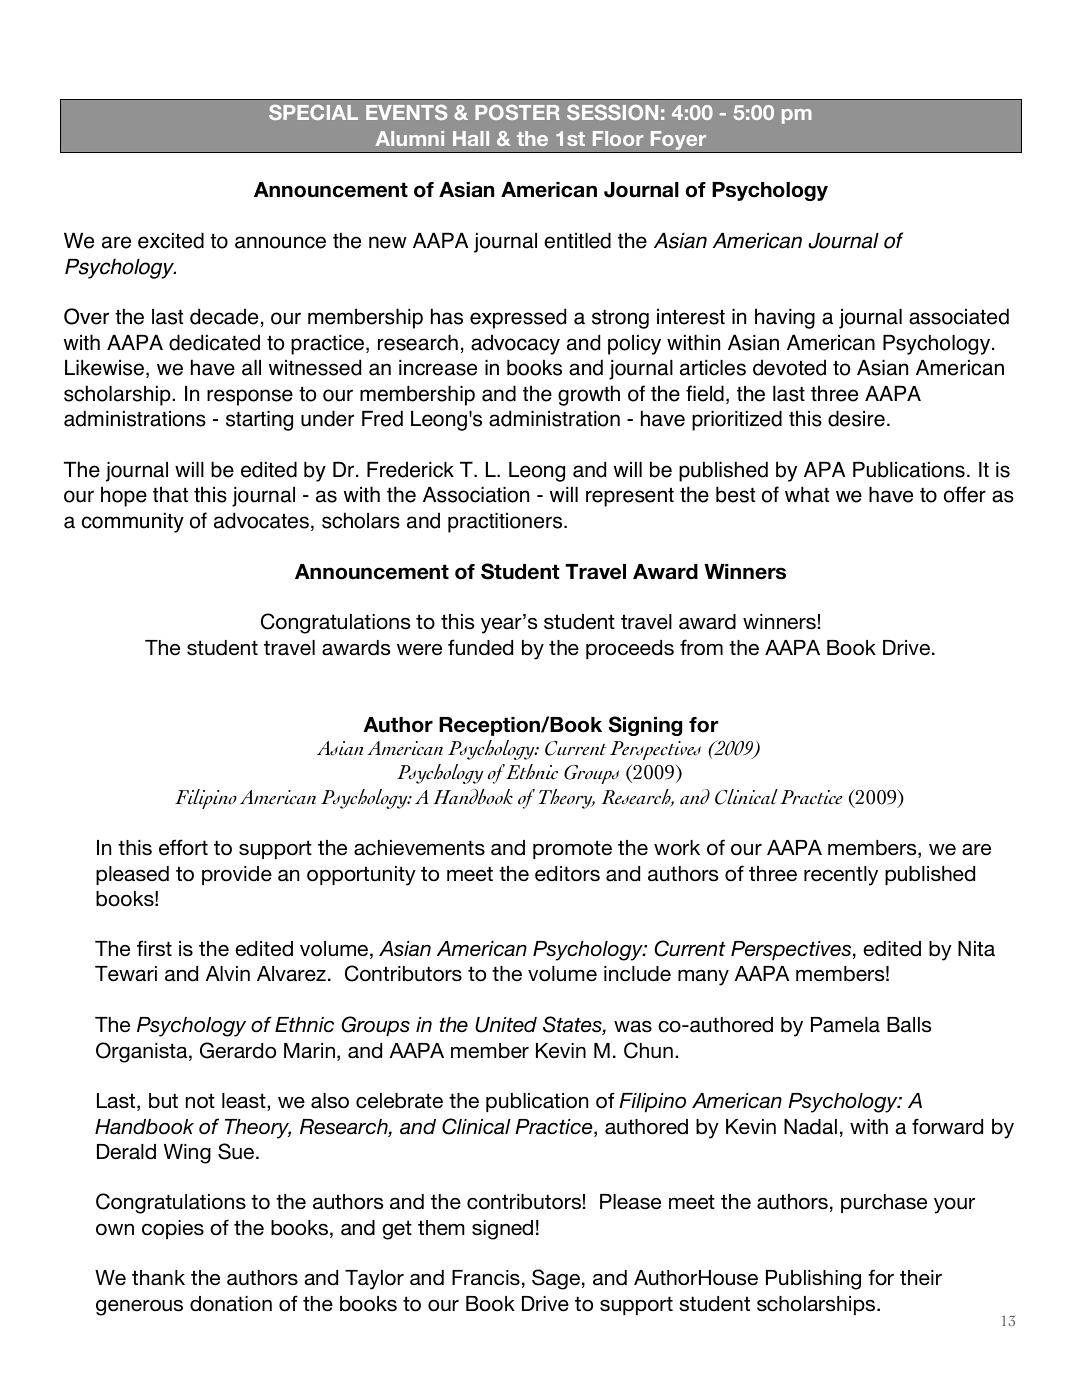 This screenshot has width=1080, height=1398. What do you see at coordinates (517, 112) in the screenshot?
I see `POSTER` at bounding box center [517, 112].
